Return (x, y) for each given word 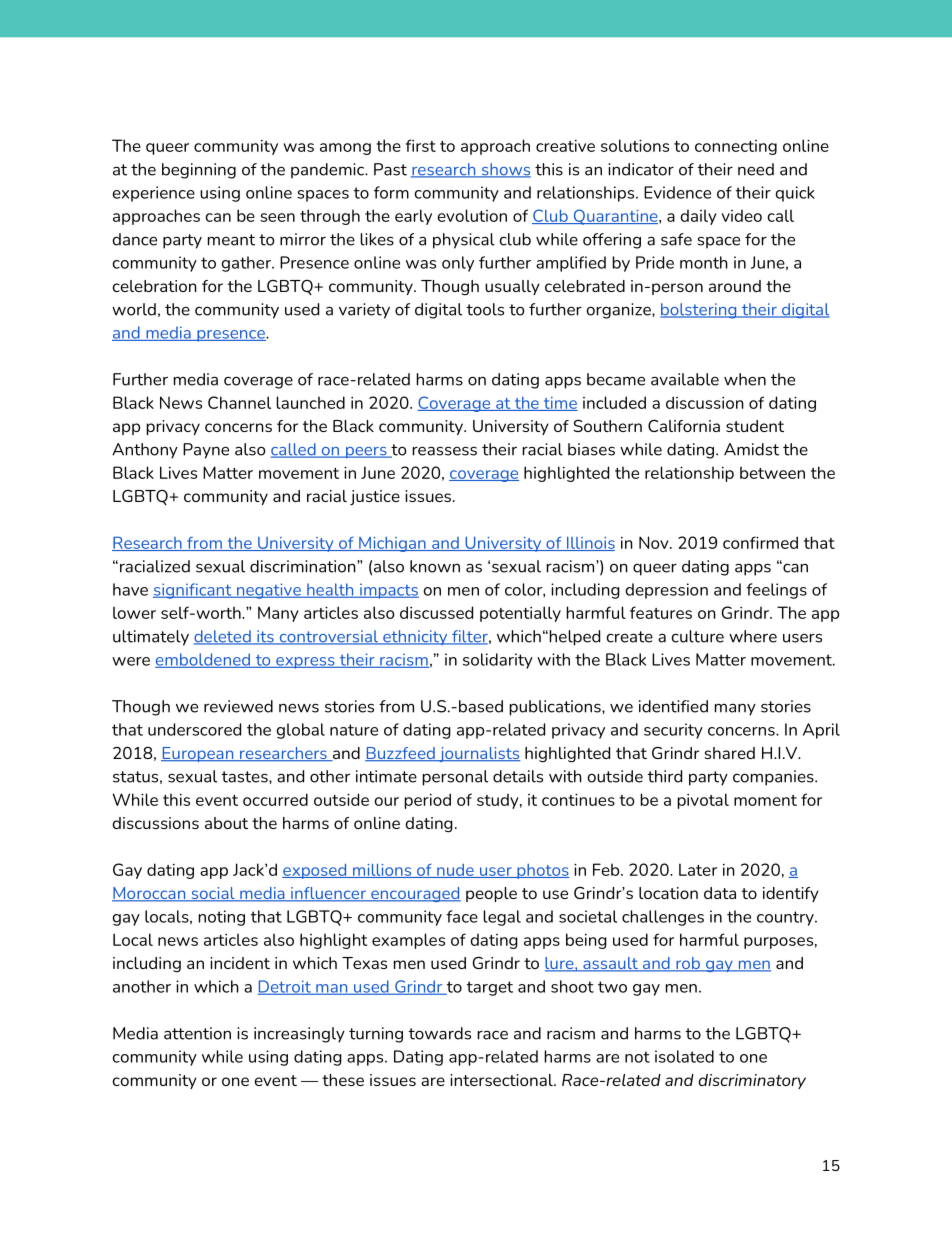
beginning (199, 171)
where (753, 636)
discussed (436, 612)
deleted (223, 637)
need (756, 169)
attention (197, 1033)
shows (505, 170)
